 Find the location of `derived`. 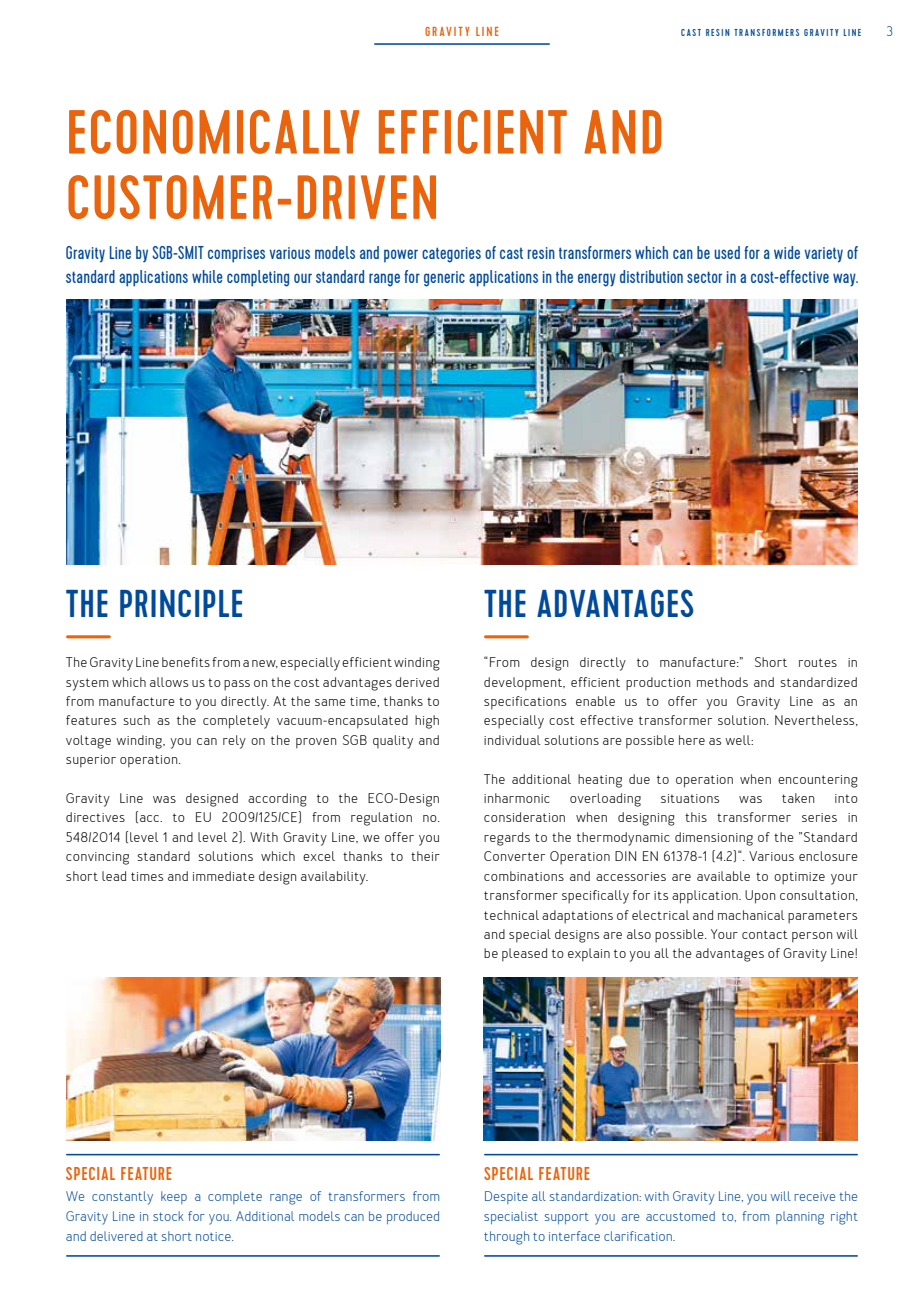

derived is located at coordinates (417, 682).
